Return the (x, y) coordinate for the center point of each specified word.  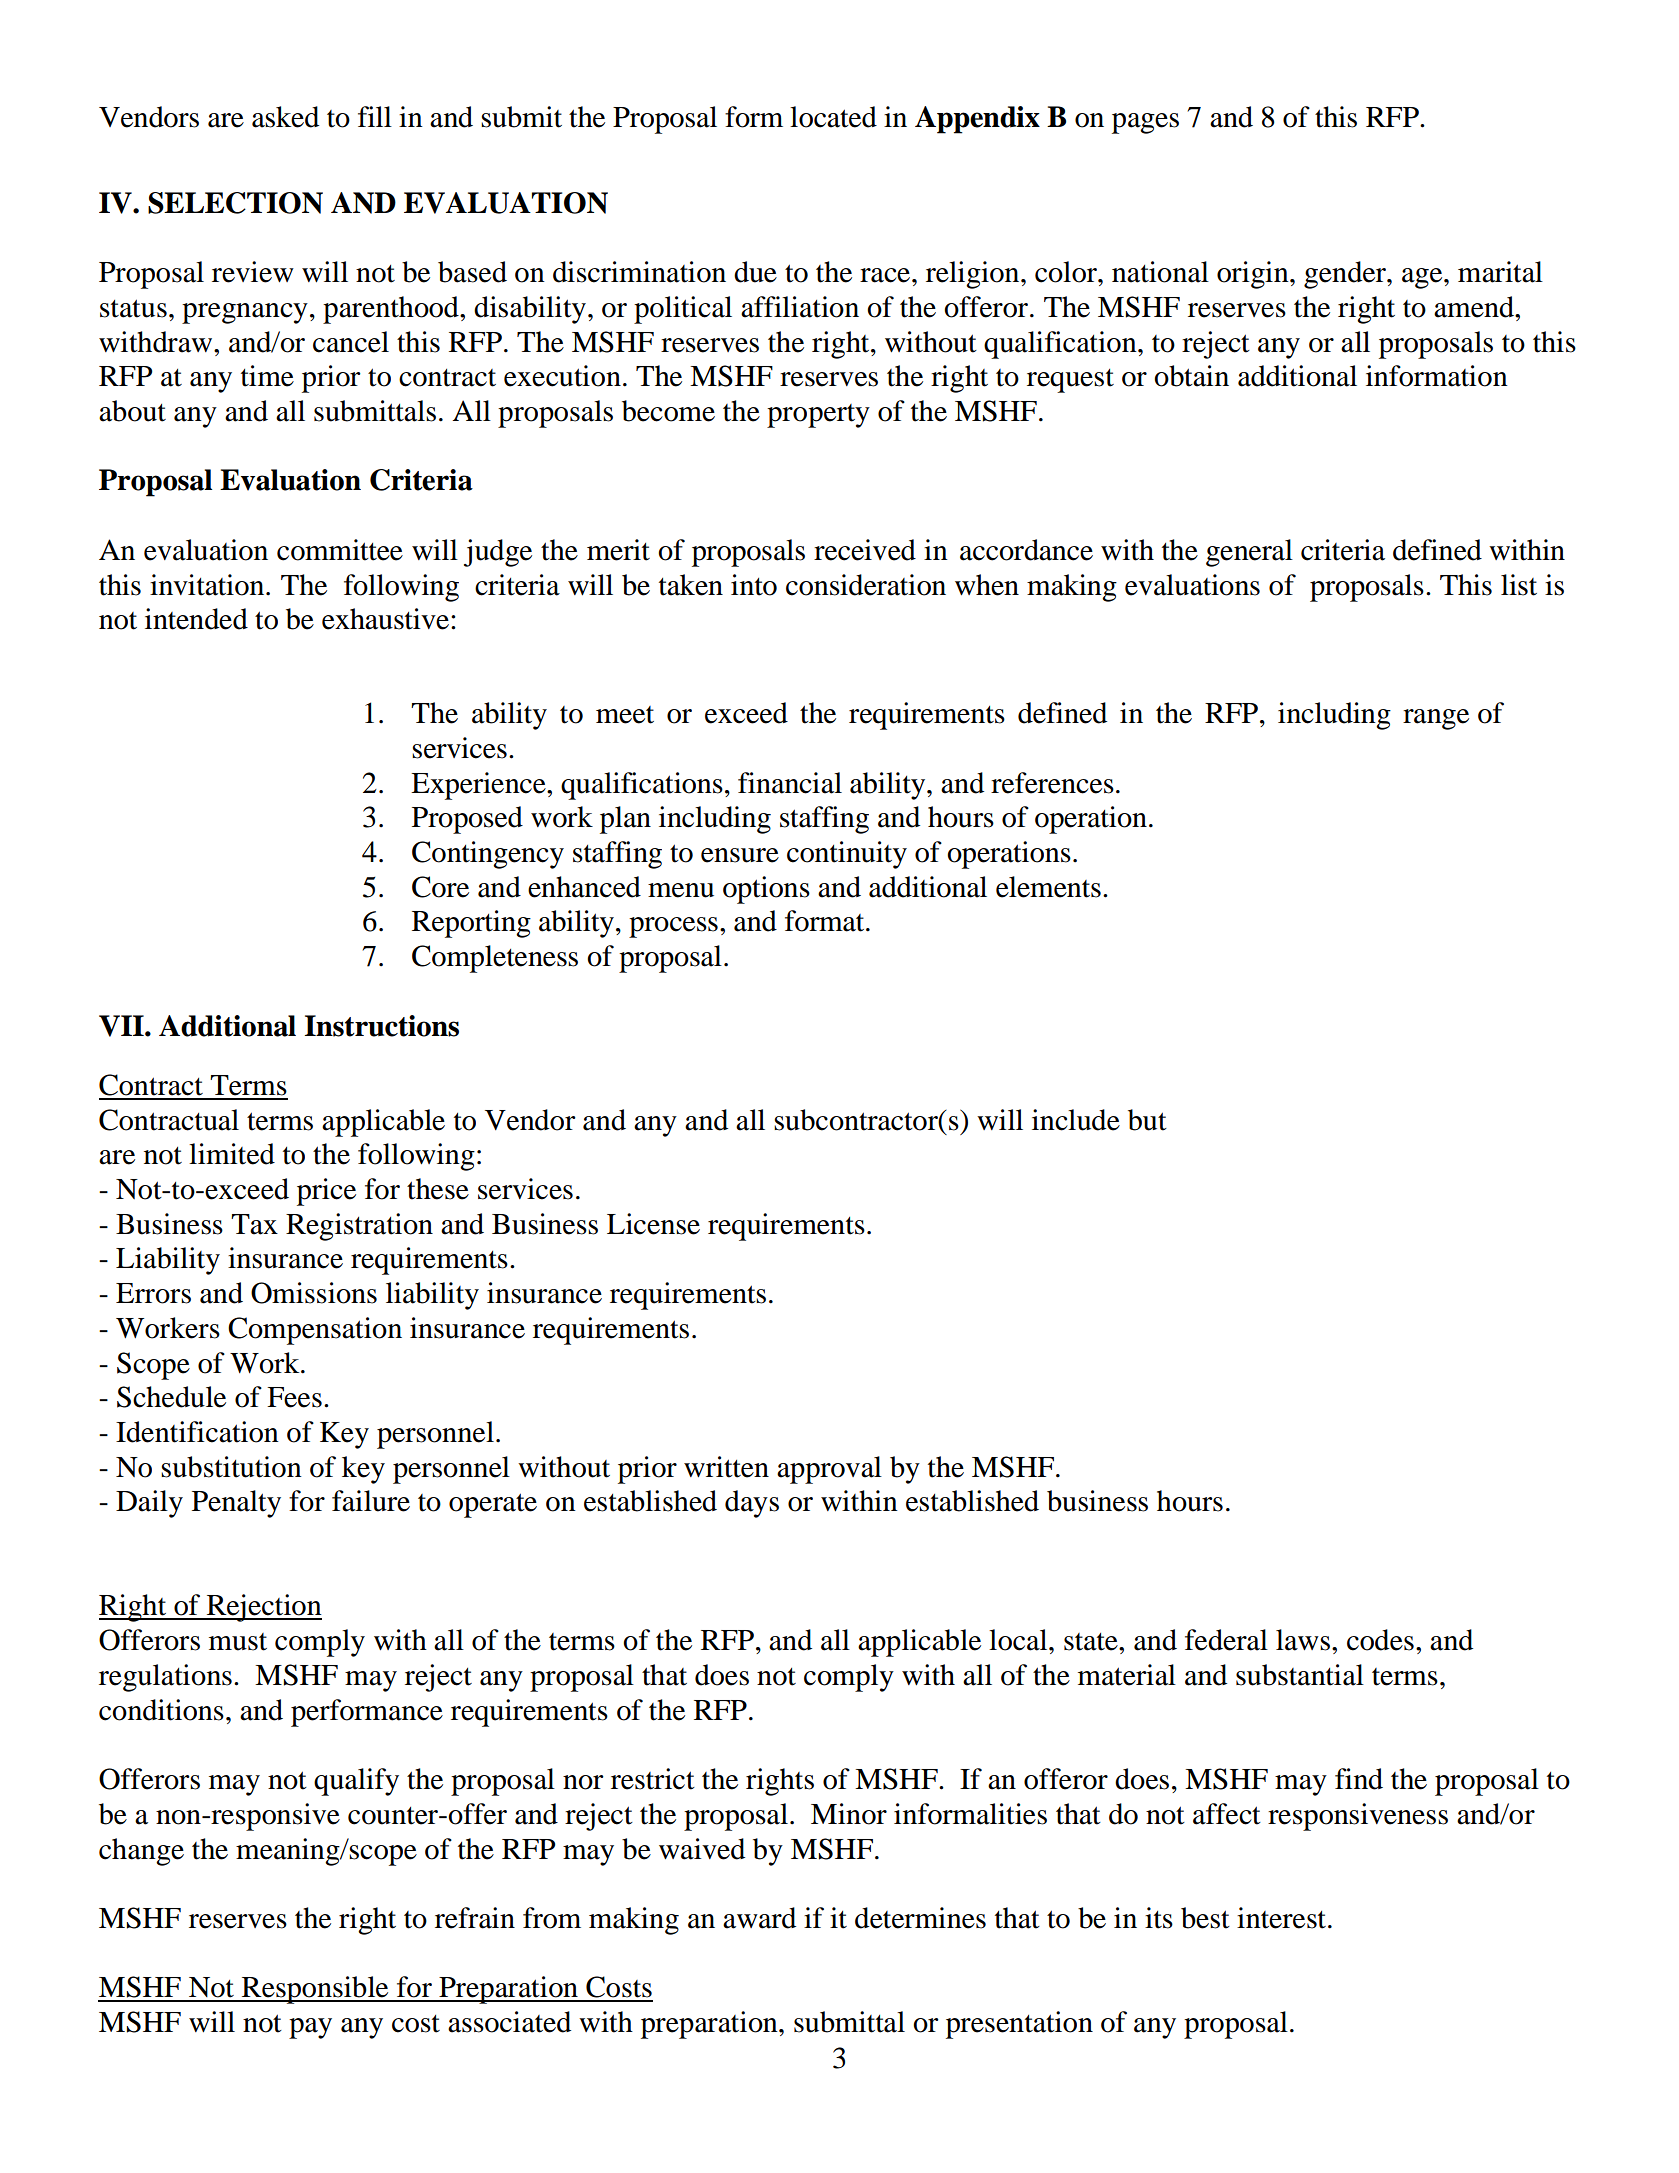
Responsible (315, 1990)
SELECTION (235, 203)
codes (1380, 1640)
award (759, 1918)
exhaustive (387, 619)
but (1147, 1120)
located (833, 117)
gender (1346, 275)
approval (829, 1470)
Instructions (382, 1026)
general (1249, 553)
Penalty (236, 1504)
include (1076, 1120)
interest (1281, 1918)
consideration (866, 585)
